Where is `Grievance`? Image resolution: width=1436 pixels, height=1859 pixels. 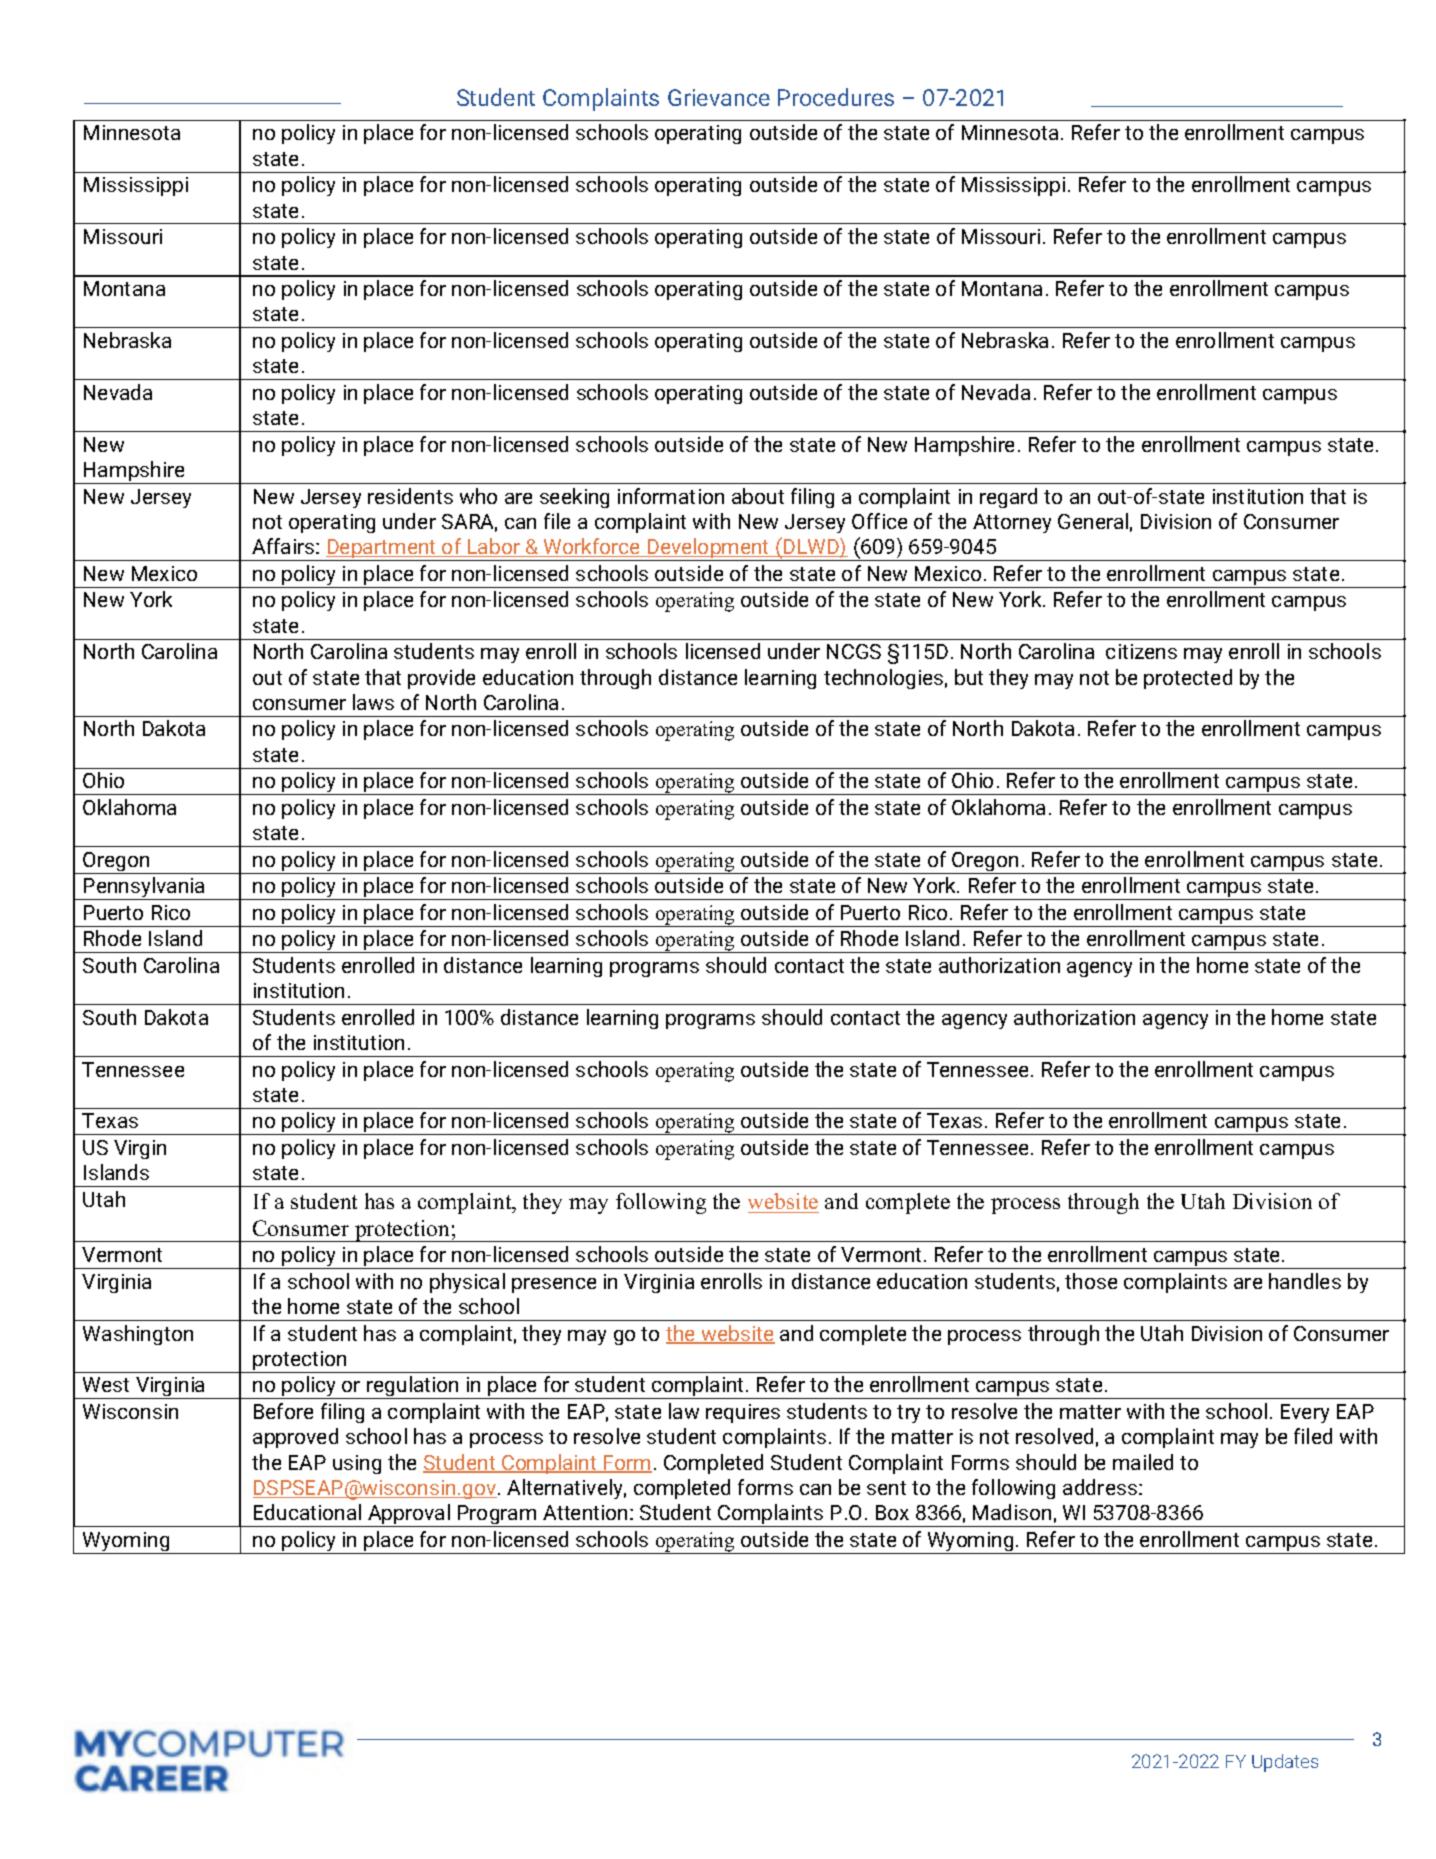 Grievance is located at coordinates (719, 97).
